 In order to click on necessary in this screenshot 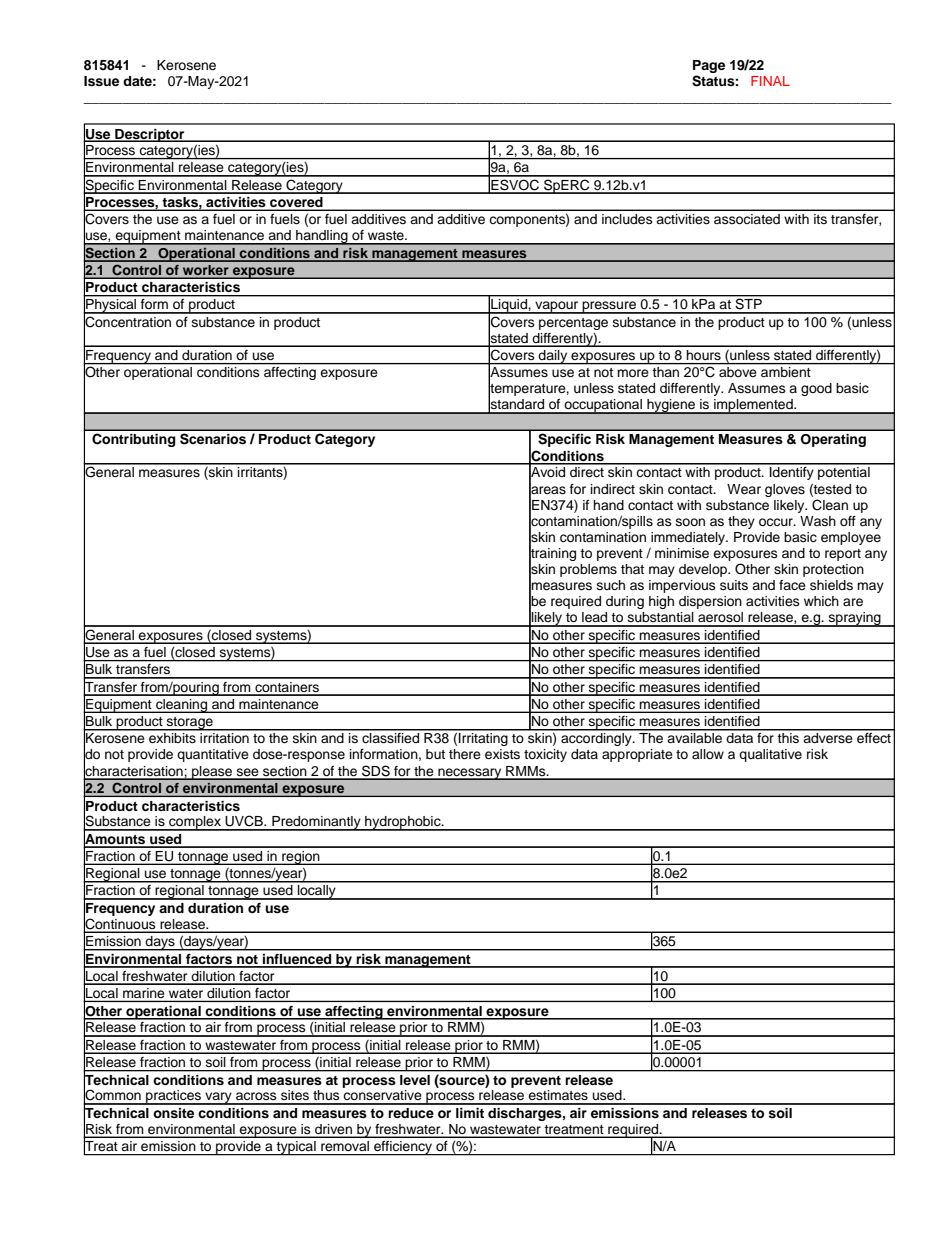, I will do `click(470, 774)`.
